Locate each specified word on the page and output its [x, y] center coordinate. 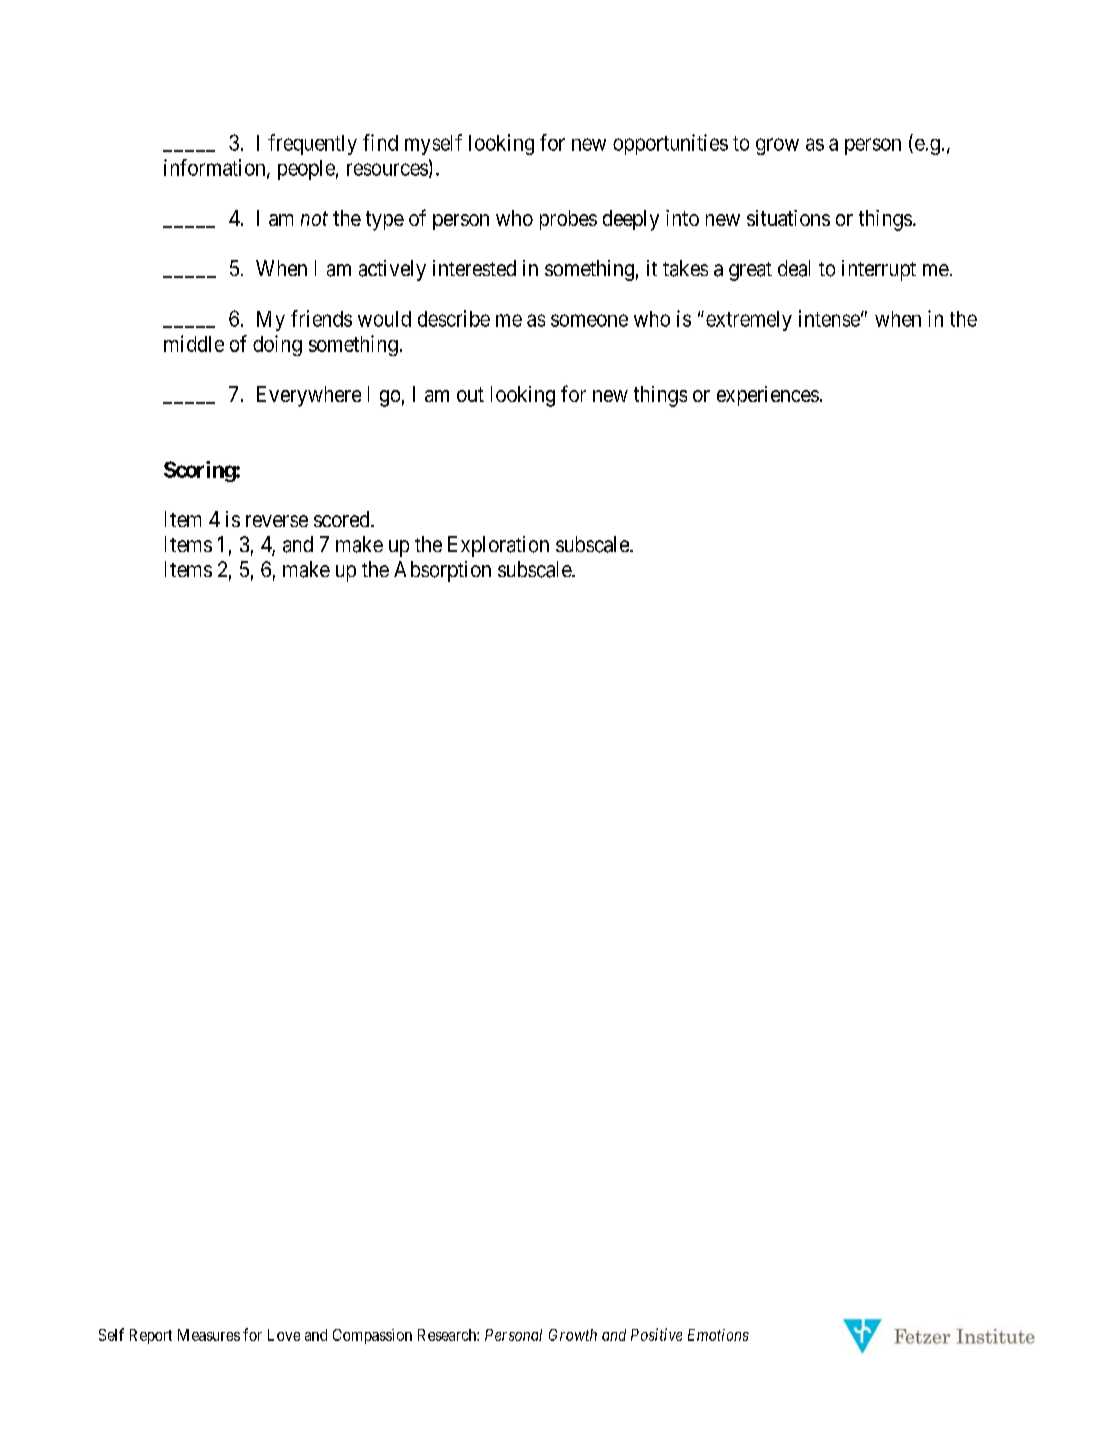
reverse [277, 521]
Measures [209, 1335]
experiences [768, 396]
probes [568, 220]
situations [788, 218]
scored [343, 519]
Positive [656, 1334]
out [470, 394]
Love [284, 1335]
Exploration [498, 546]
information [216, 168]
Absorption [442, 571]
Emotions [718, 1335]
